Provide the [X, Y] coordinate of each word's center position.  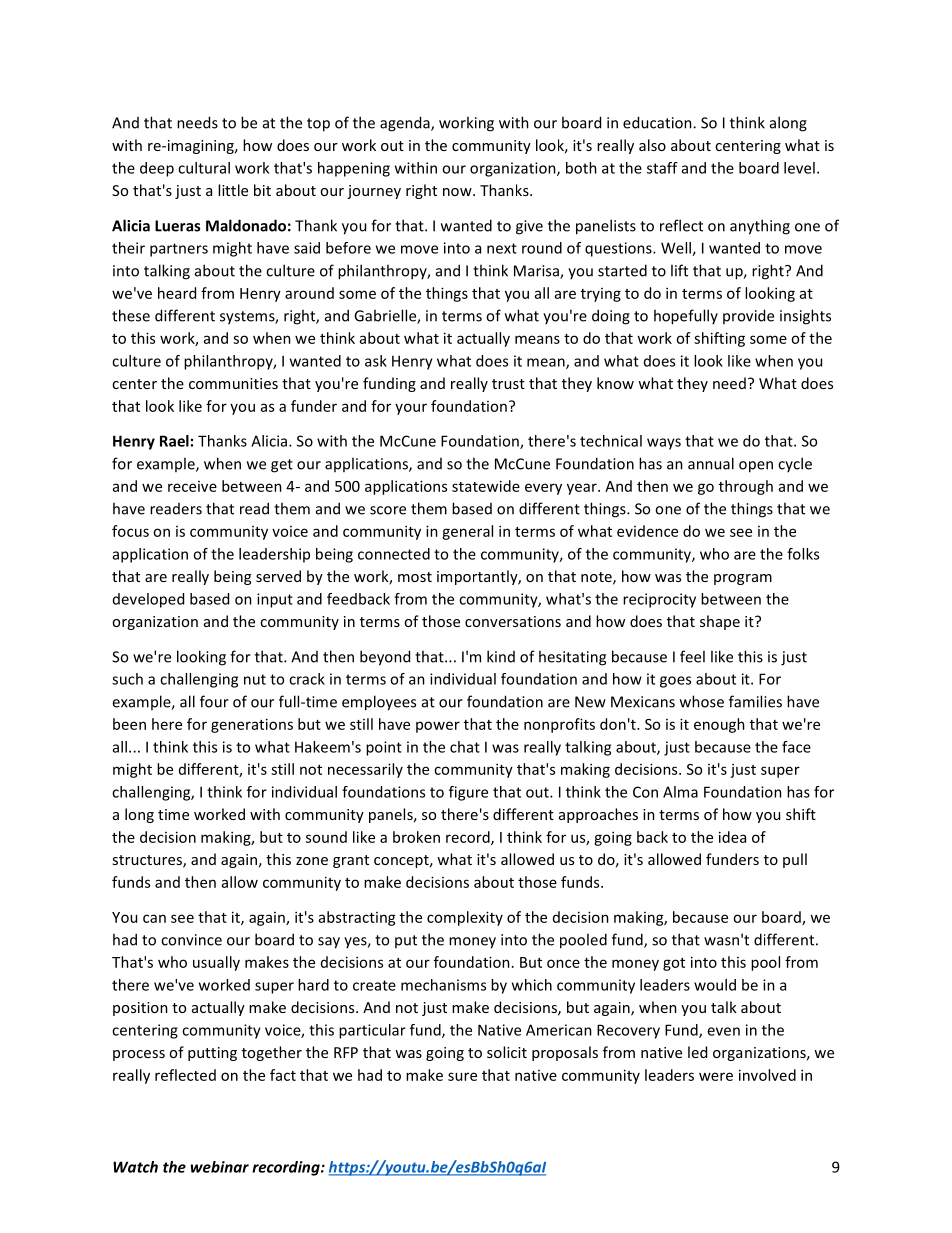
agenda [406, 124]
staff [662, 168]
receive [192, 486]
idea [732, 837]
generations [252, 725]
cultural [204, 168]
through [746, 487]
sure [462, 1076]
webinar [219, 1167]
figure [468, 793]
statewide [486, 486]
